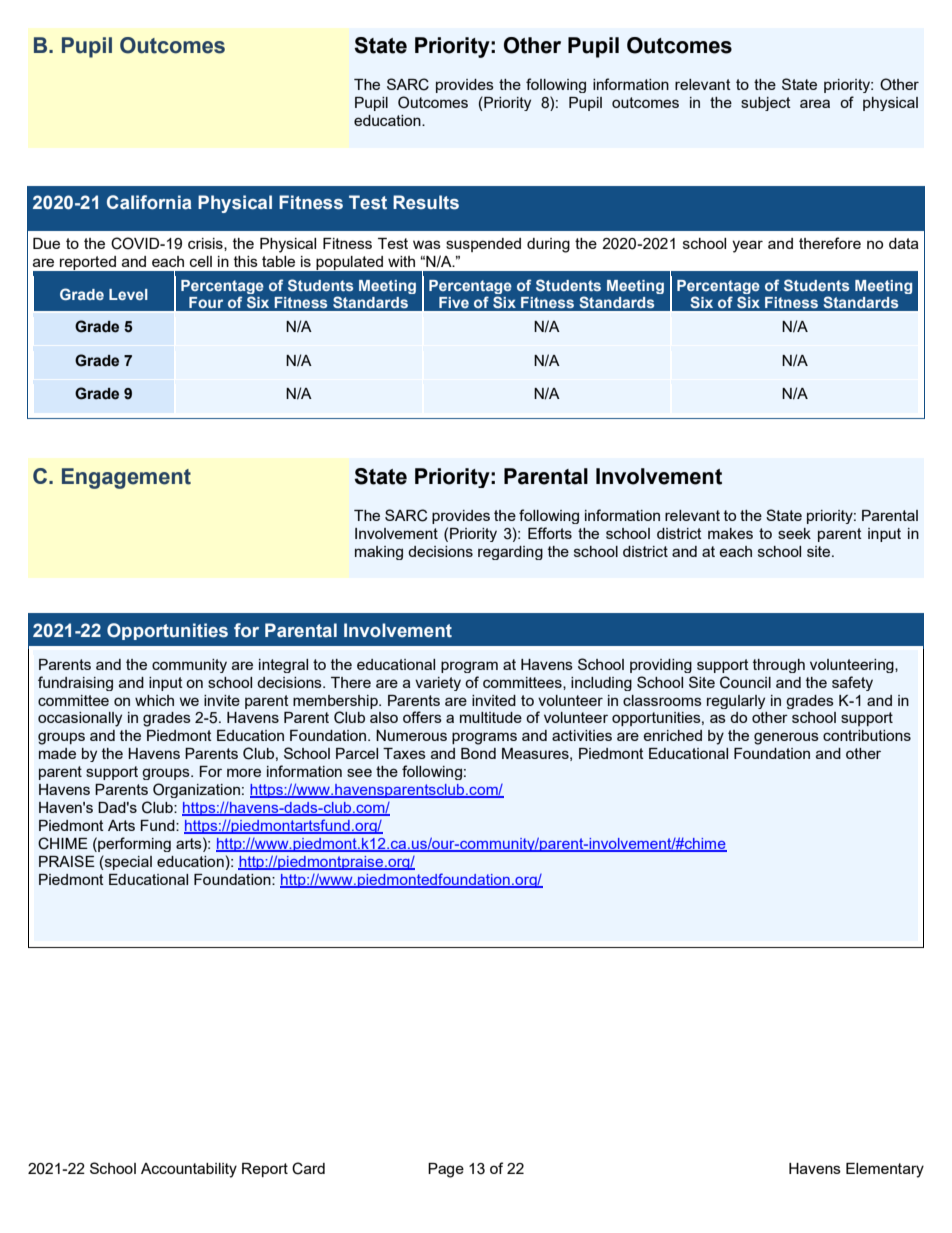 The height and width of the page is (1233, 952). What do you see at coordinates (483, 245) in the page?
I see `suspended` at bounding box center [483, 245].
